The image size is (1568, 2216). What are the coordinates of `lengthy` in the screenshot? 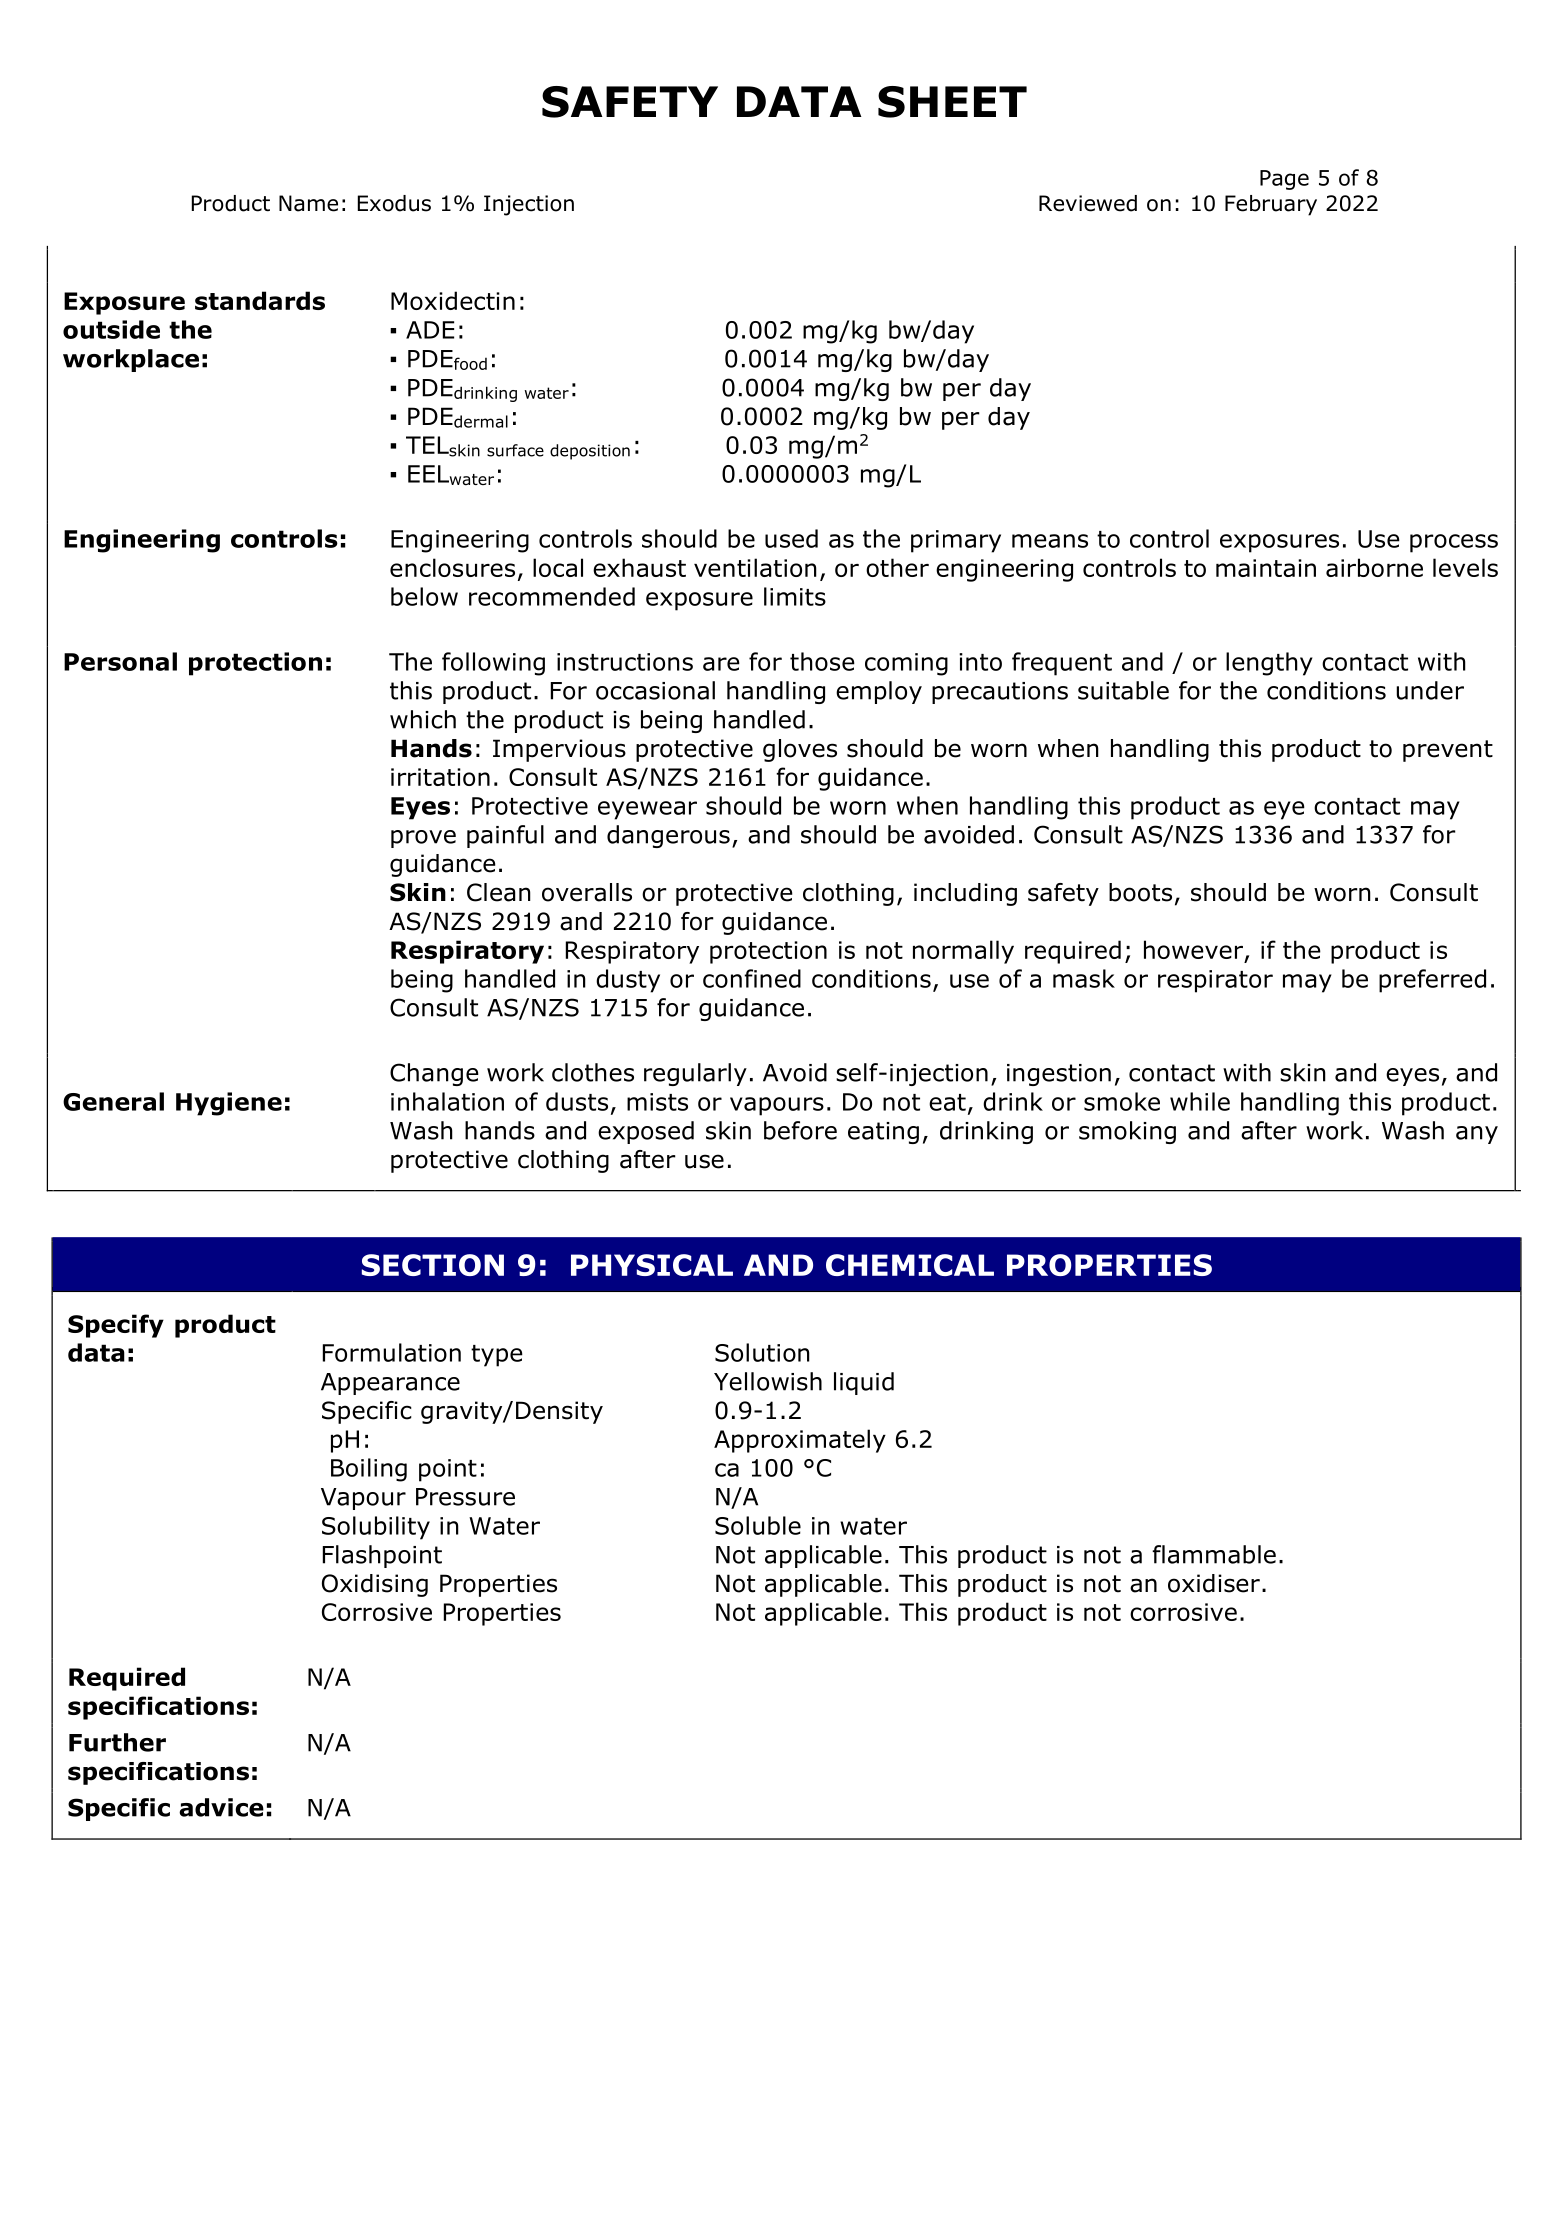 It's located at (1269, 664).
